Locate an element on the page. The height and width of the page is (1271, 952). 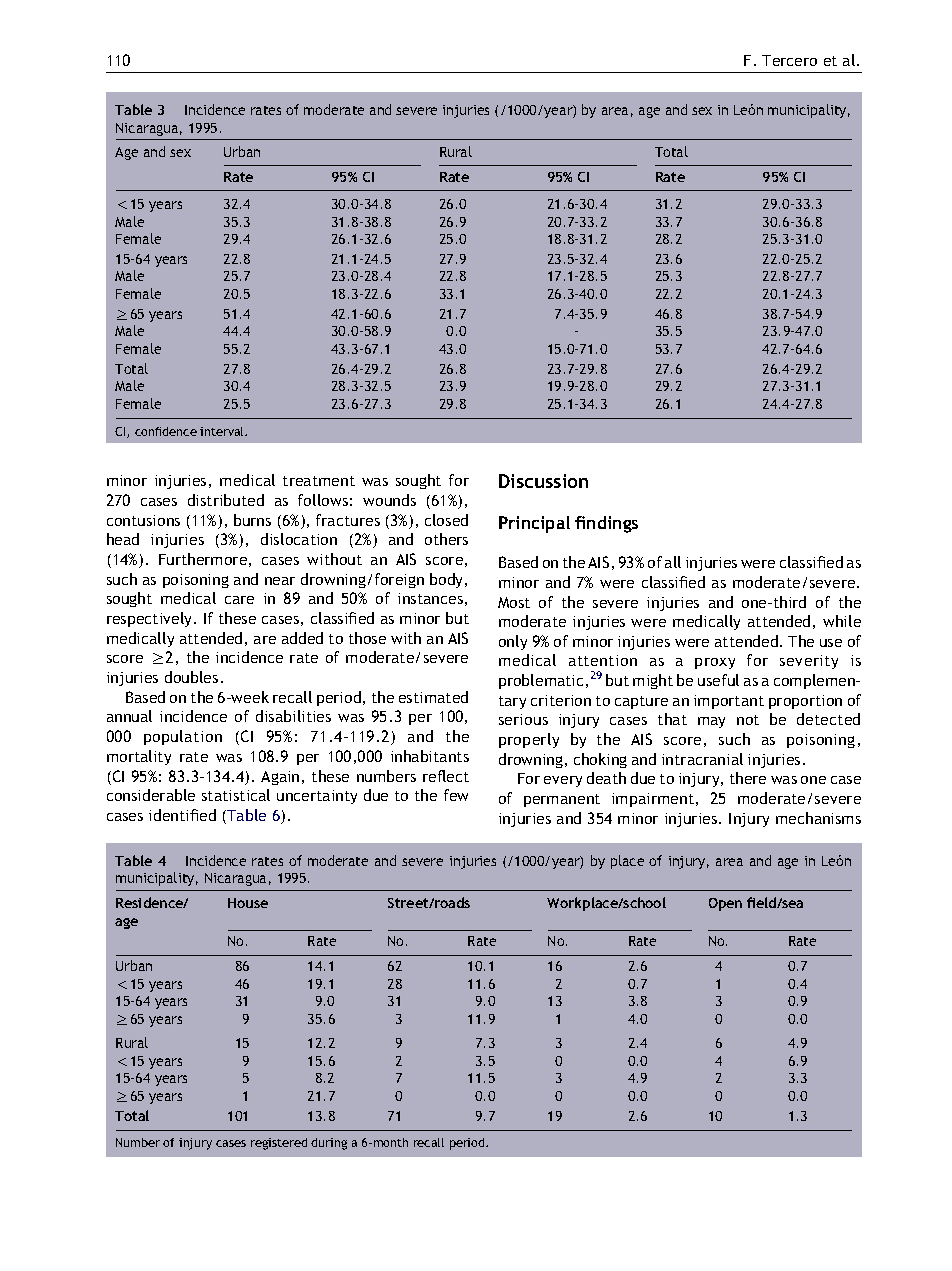
mechanisms is located at coordinates (818, 818).
